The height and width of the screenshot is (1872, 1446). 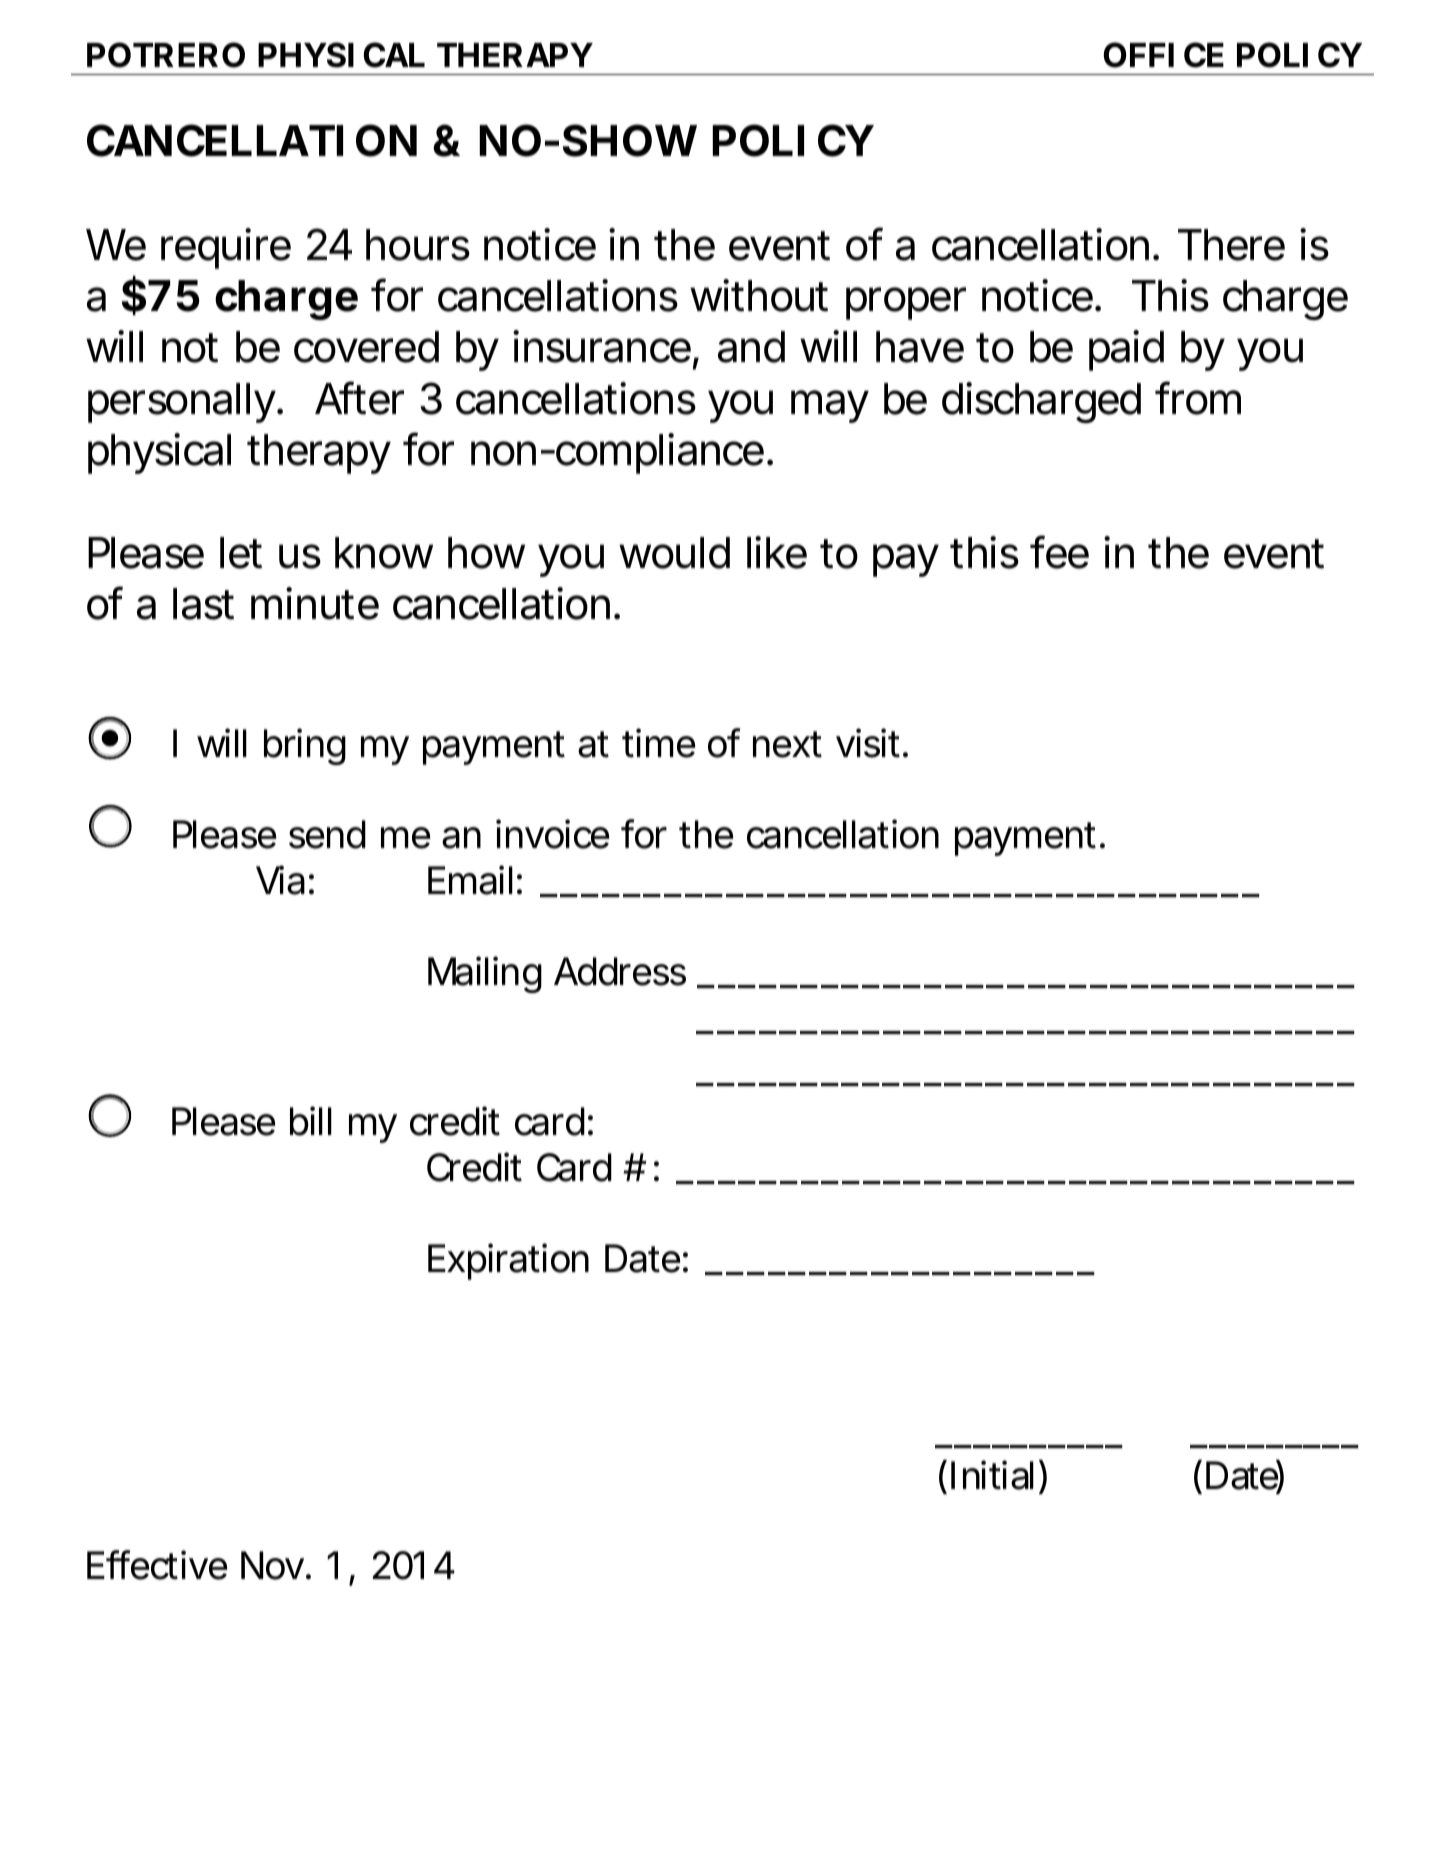 I want to click on paid, so click(x=1126, y=350).
